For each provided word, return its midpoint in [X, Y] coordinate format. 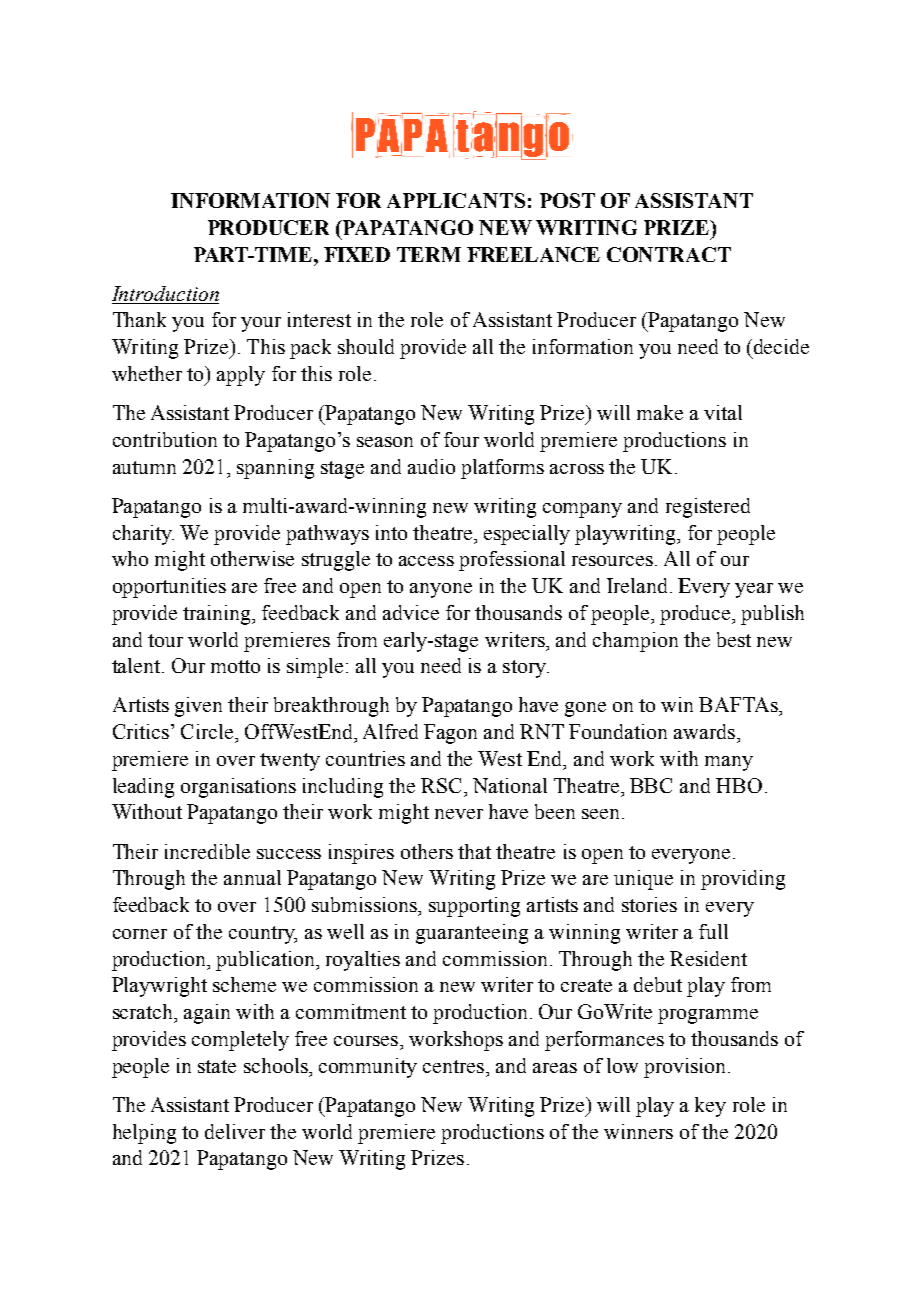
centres [455, 1066]
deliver [235, 1131]
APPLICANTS [456, 200]
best [734, 639]
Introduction [165, 293]
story [525, 669]
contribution [165, 439]
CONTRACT [669, 254]
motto [235, 666]
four [461, 439]
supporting [474, 907]
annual [252, 877]
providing [743, 880]
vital [723, 412]
